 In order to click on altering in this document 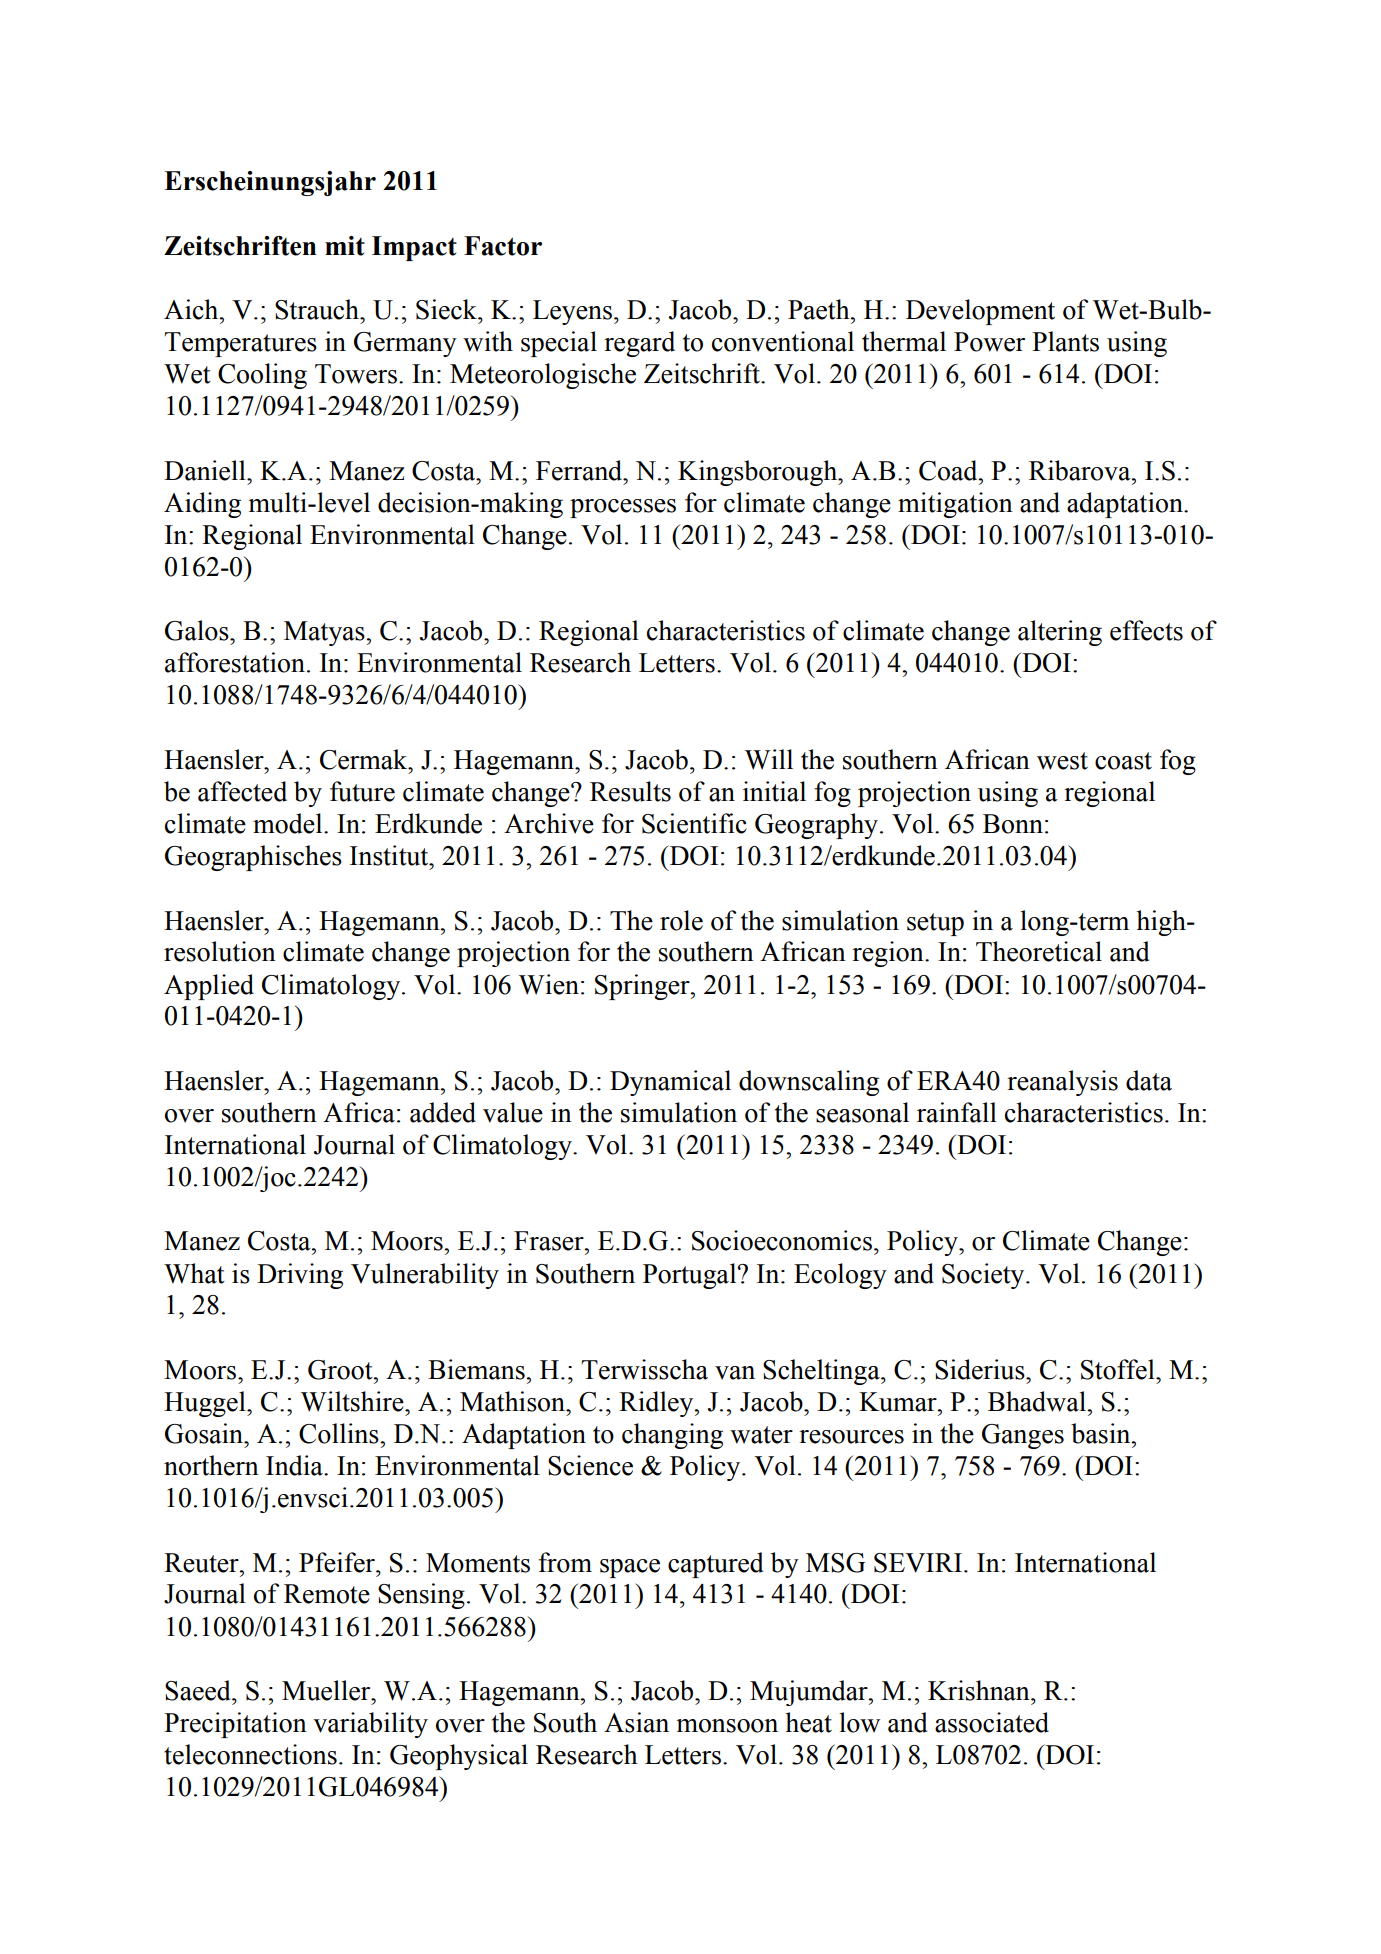, I will do `click(1060, 633)`.
